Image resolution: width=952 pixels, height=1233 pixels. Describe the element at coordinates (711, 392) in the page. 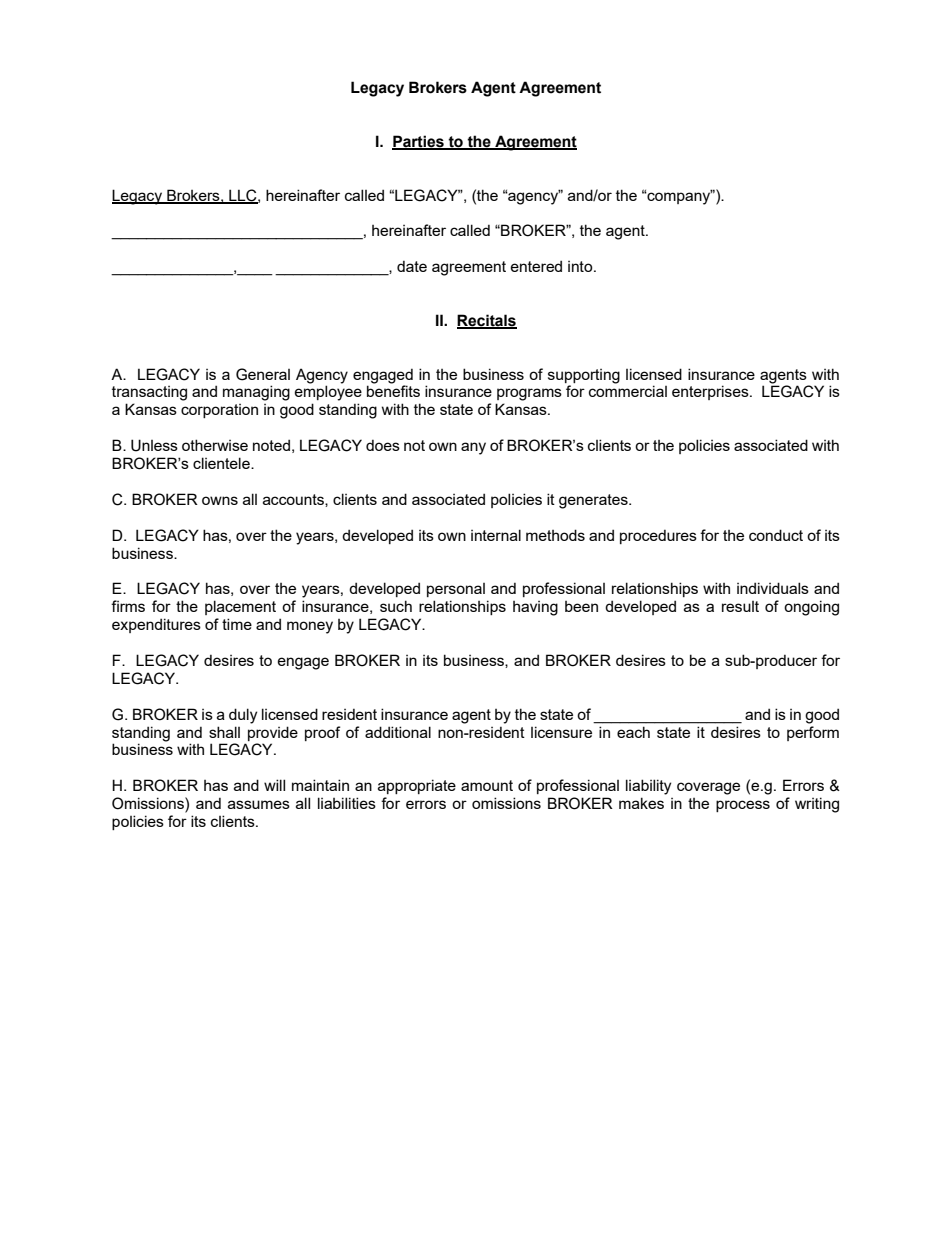

I see `enterprises` at that location.
